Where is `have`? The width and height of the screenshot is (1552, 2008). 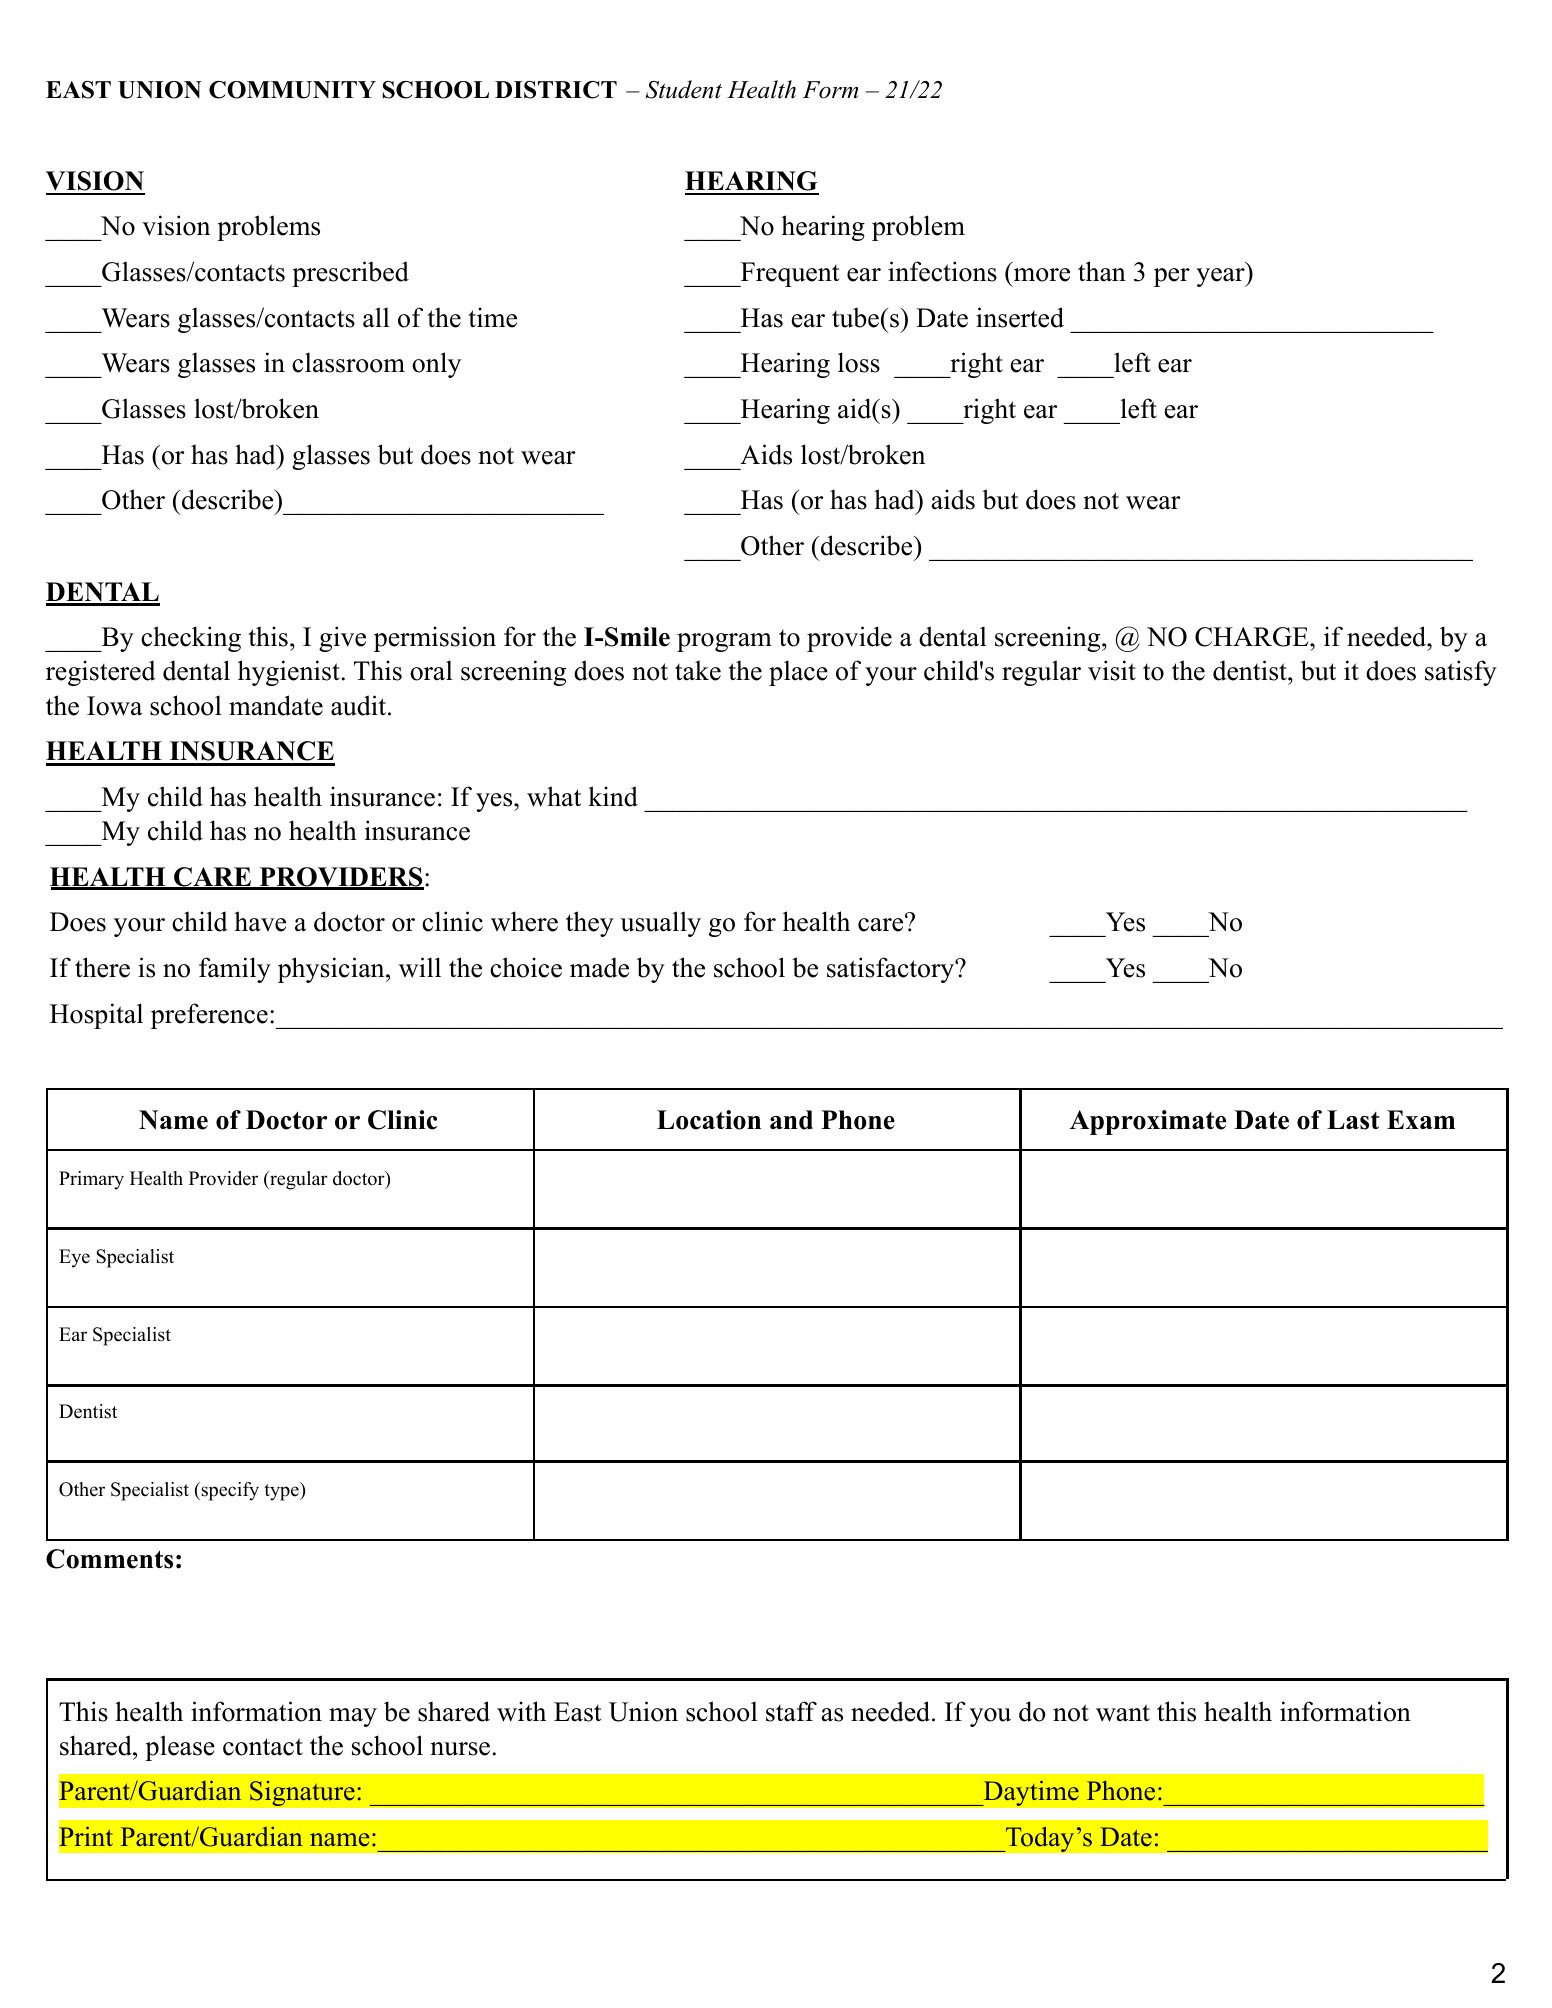 have is located at coordinates (260, 921).
